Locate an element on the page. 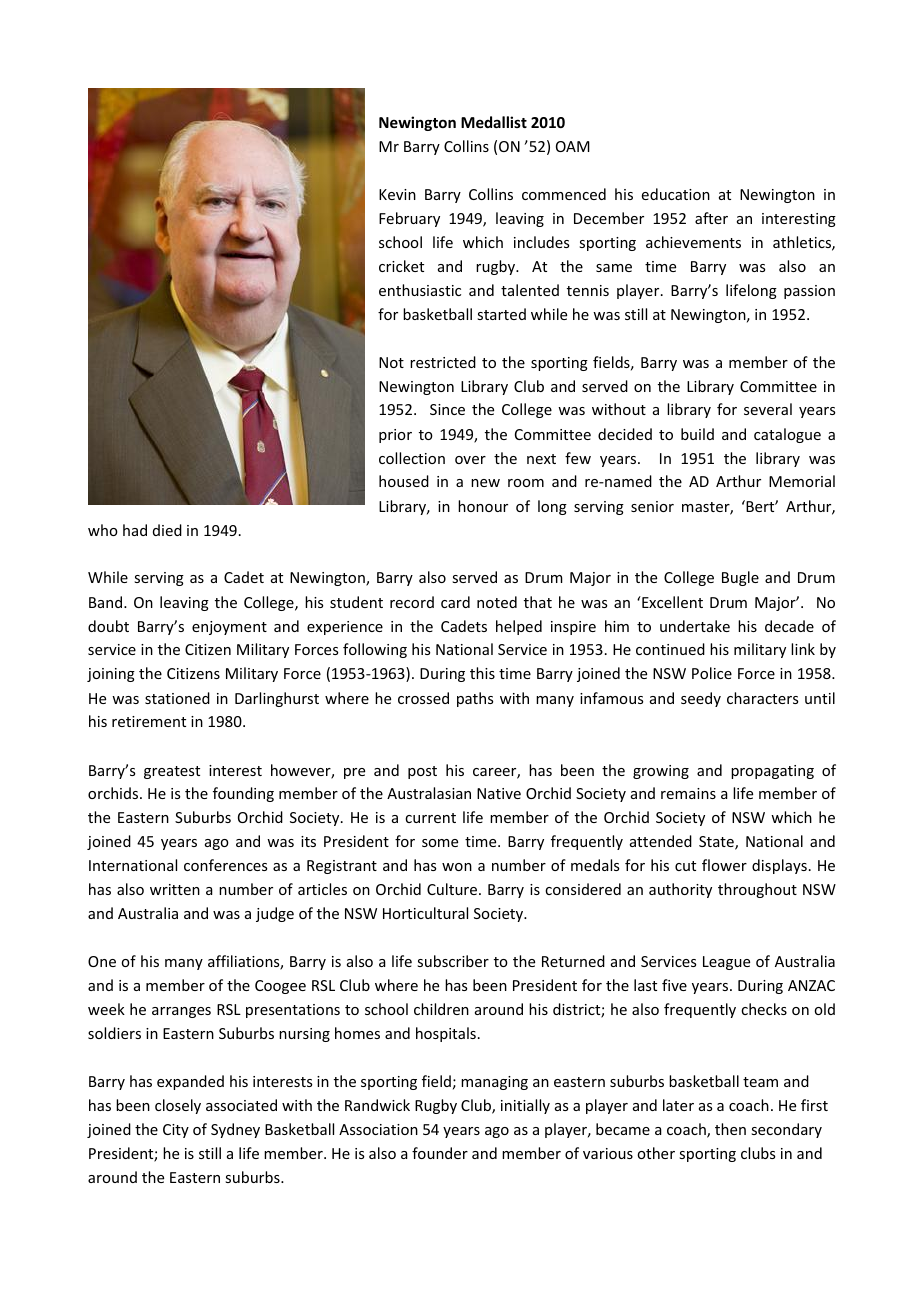  Police is located at coordinates (712, 673).
